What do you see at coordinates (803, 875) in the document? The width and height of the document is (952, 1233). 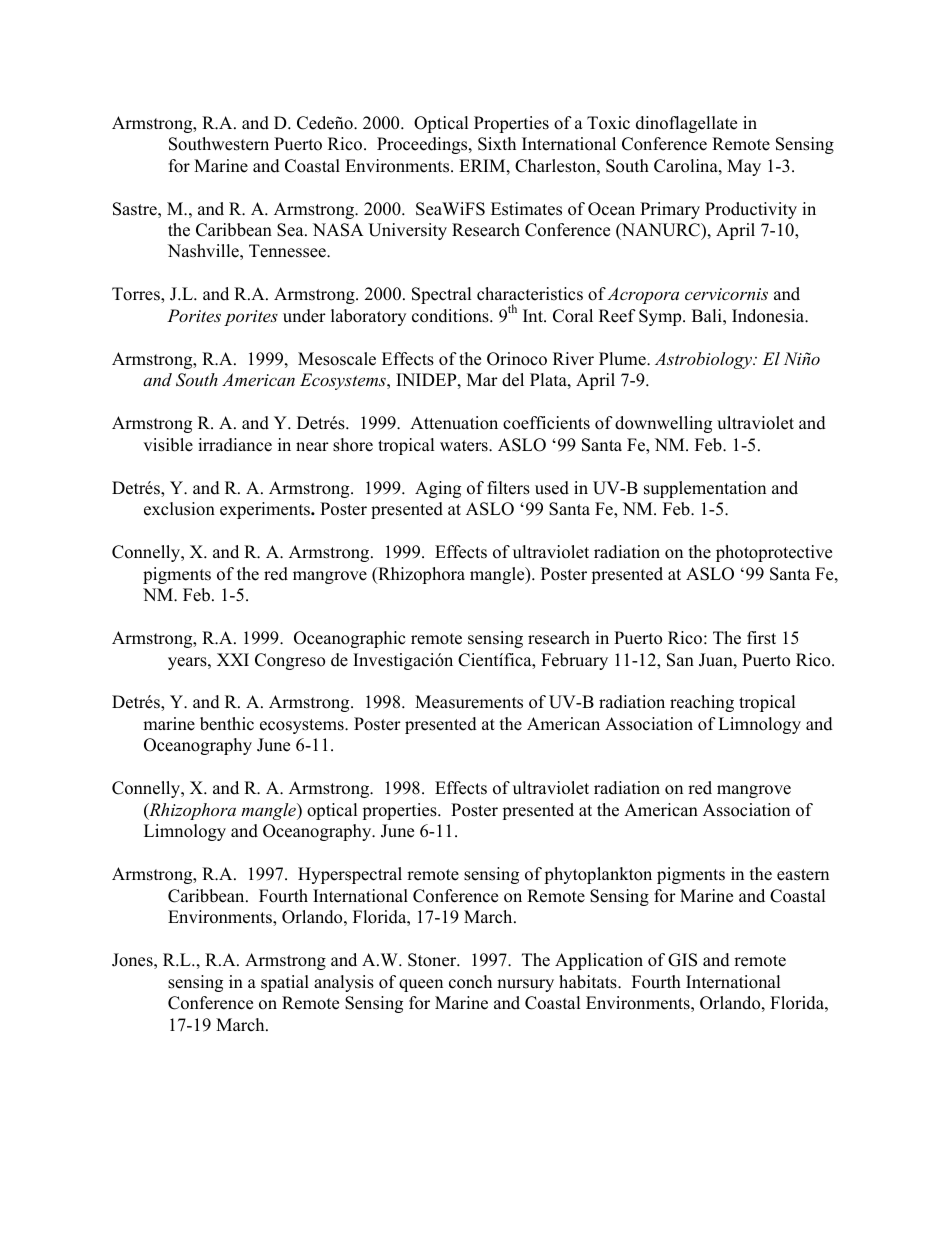 I see `eastern` at bounding box center [803, 875].
